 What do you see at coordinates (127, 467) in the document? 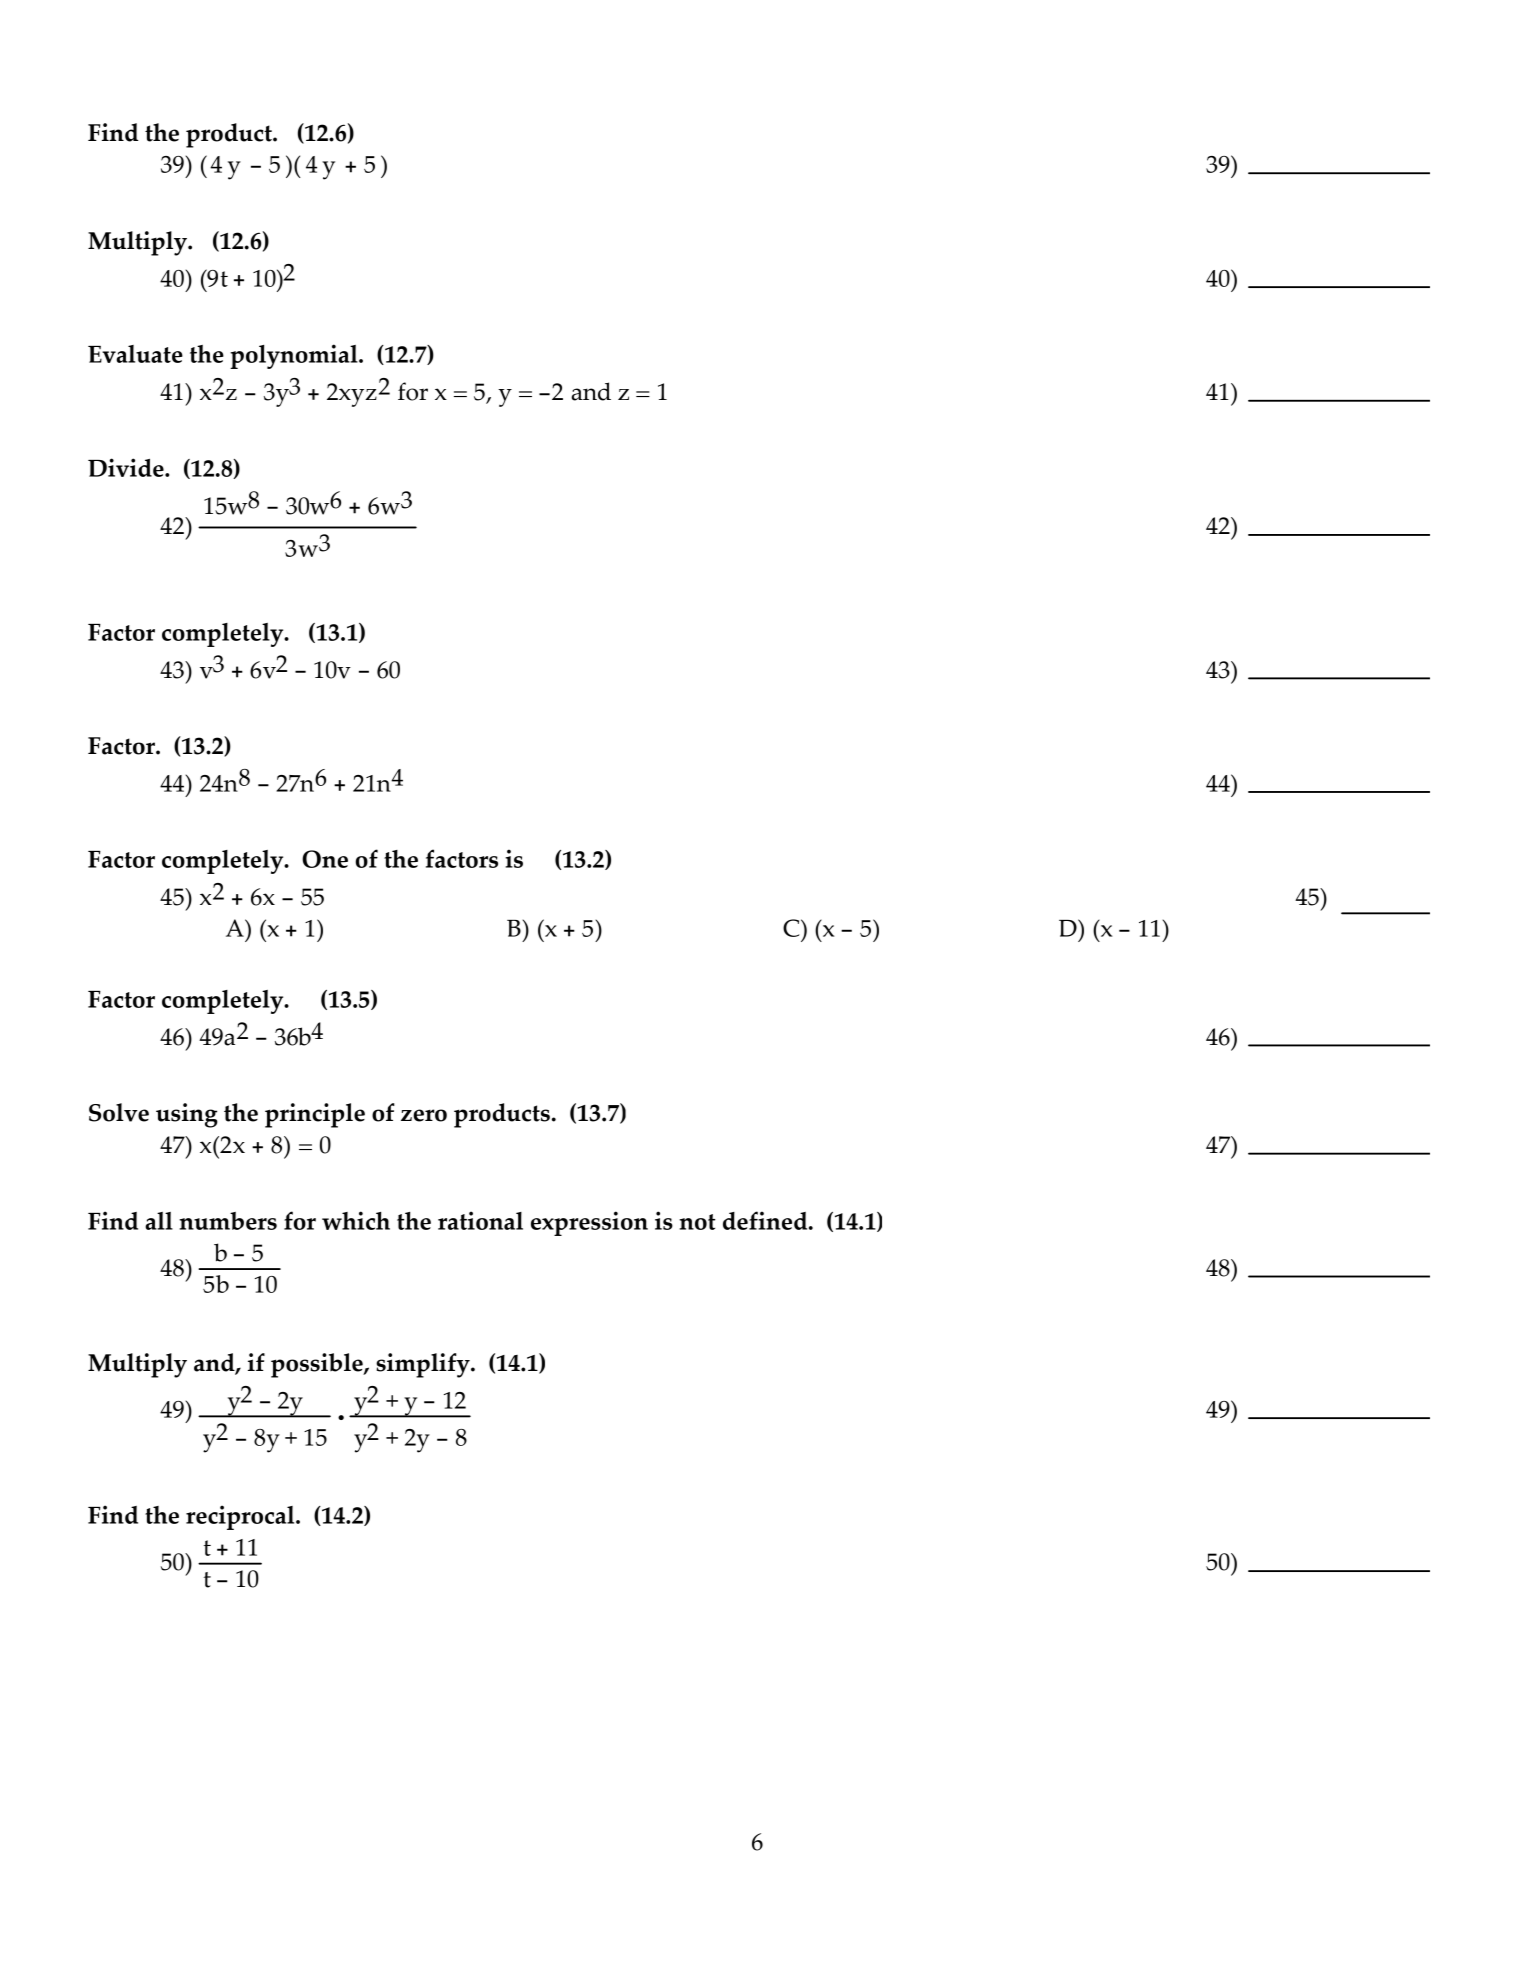
I see `Divide` at bounding box center [127, 467].
